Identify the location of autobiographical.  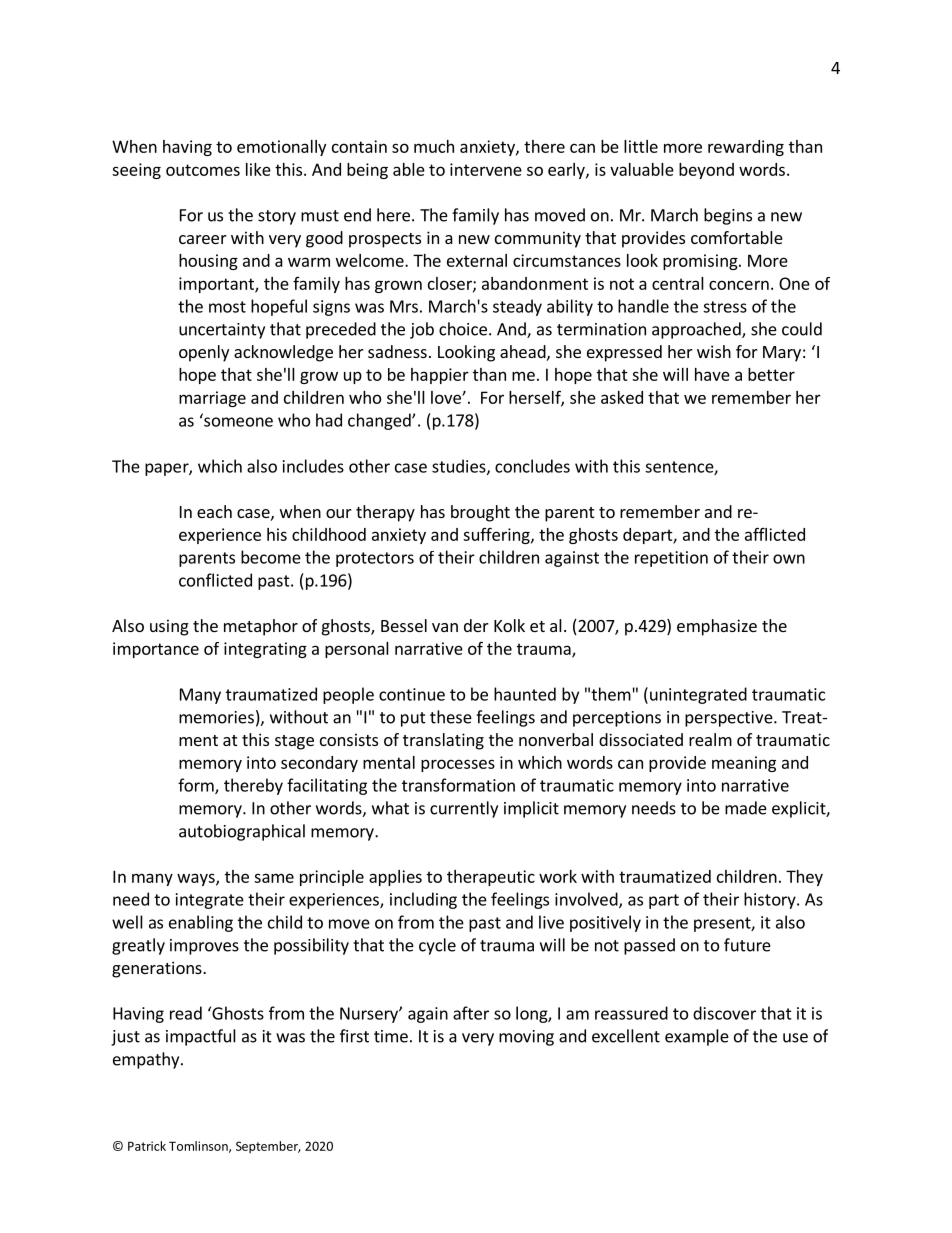
(242, 832).
